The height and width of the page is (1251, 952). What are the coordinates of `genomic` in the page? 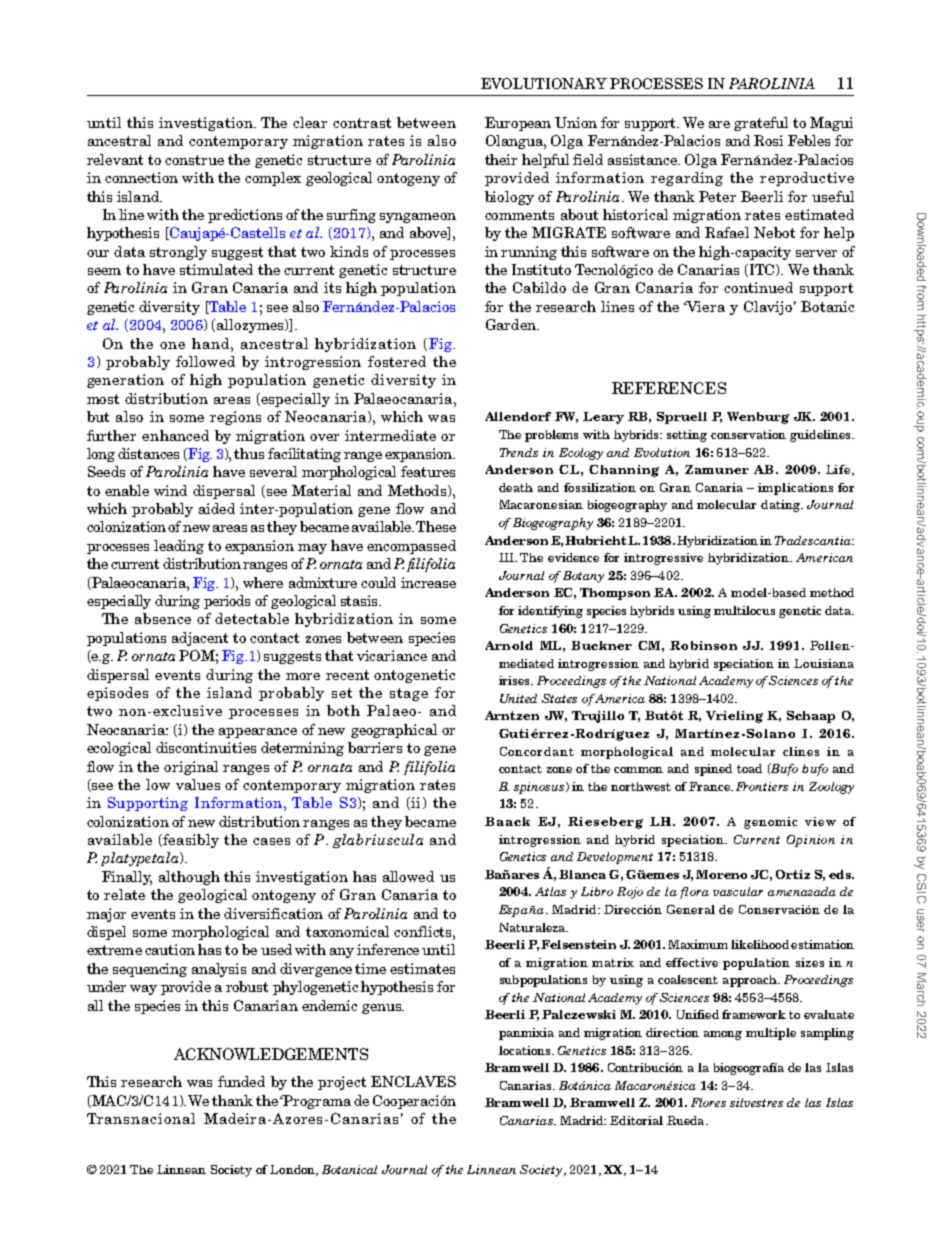 It's located at (770, 823).
